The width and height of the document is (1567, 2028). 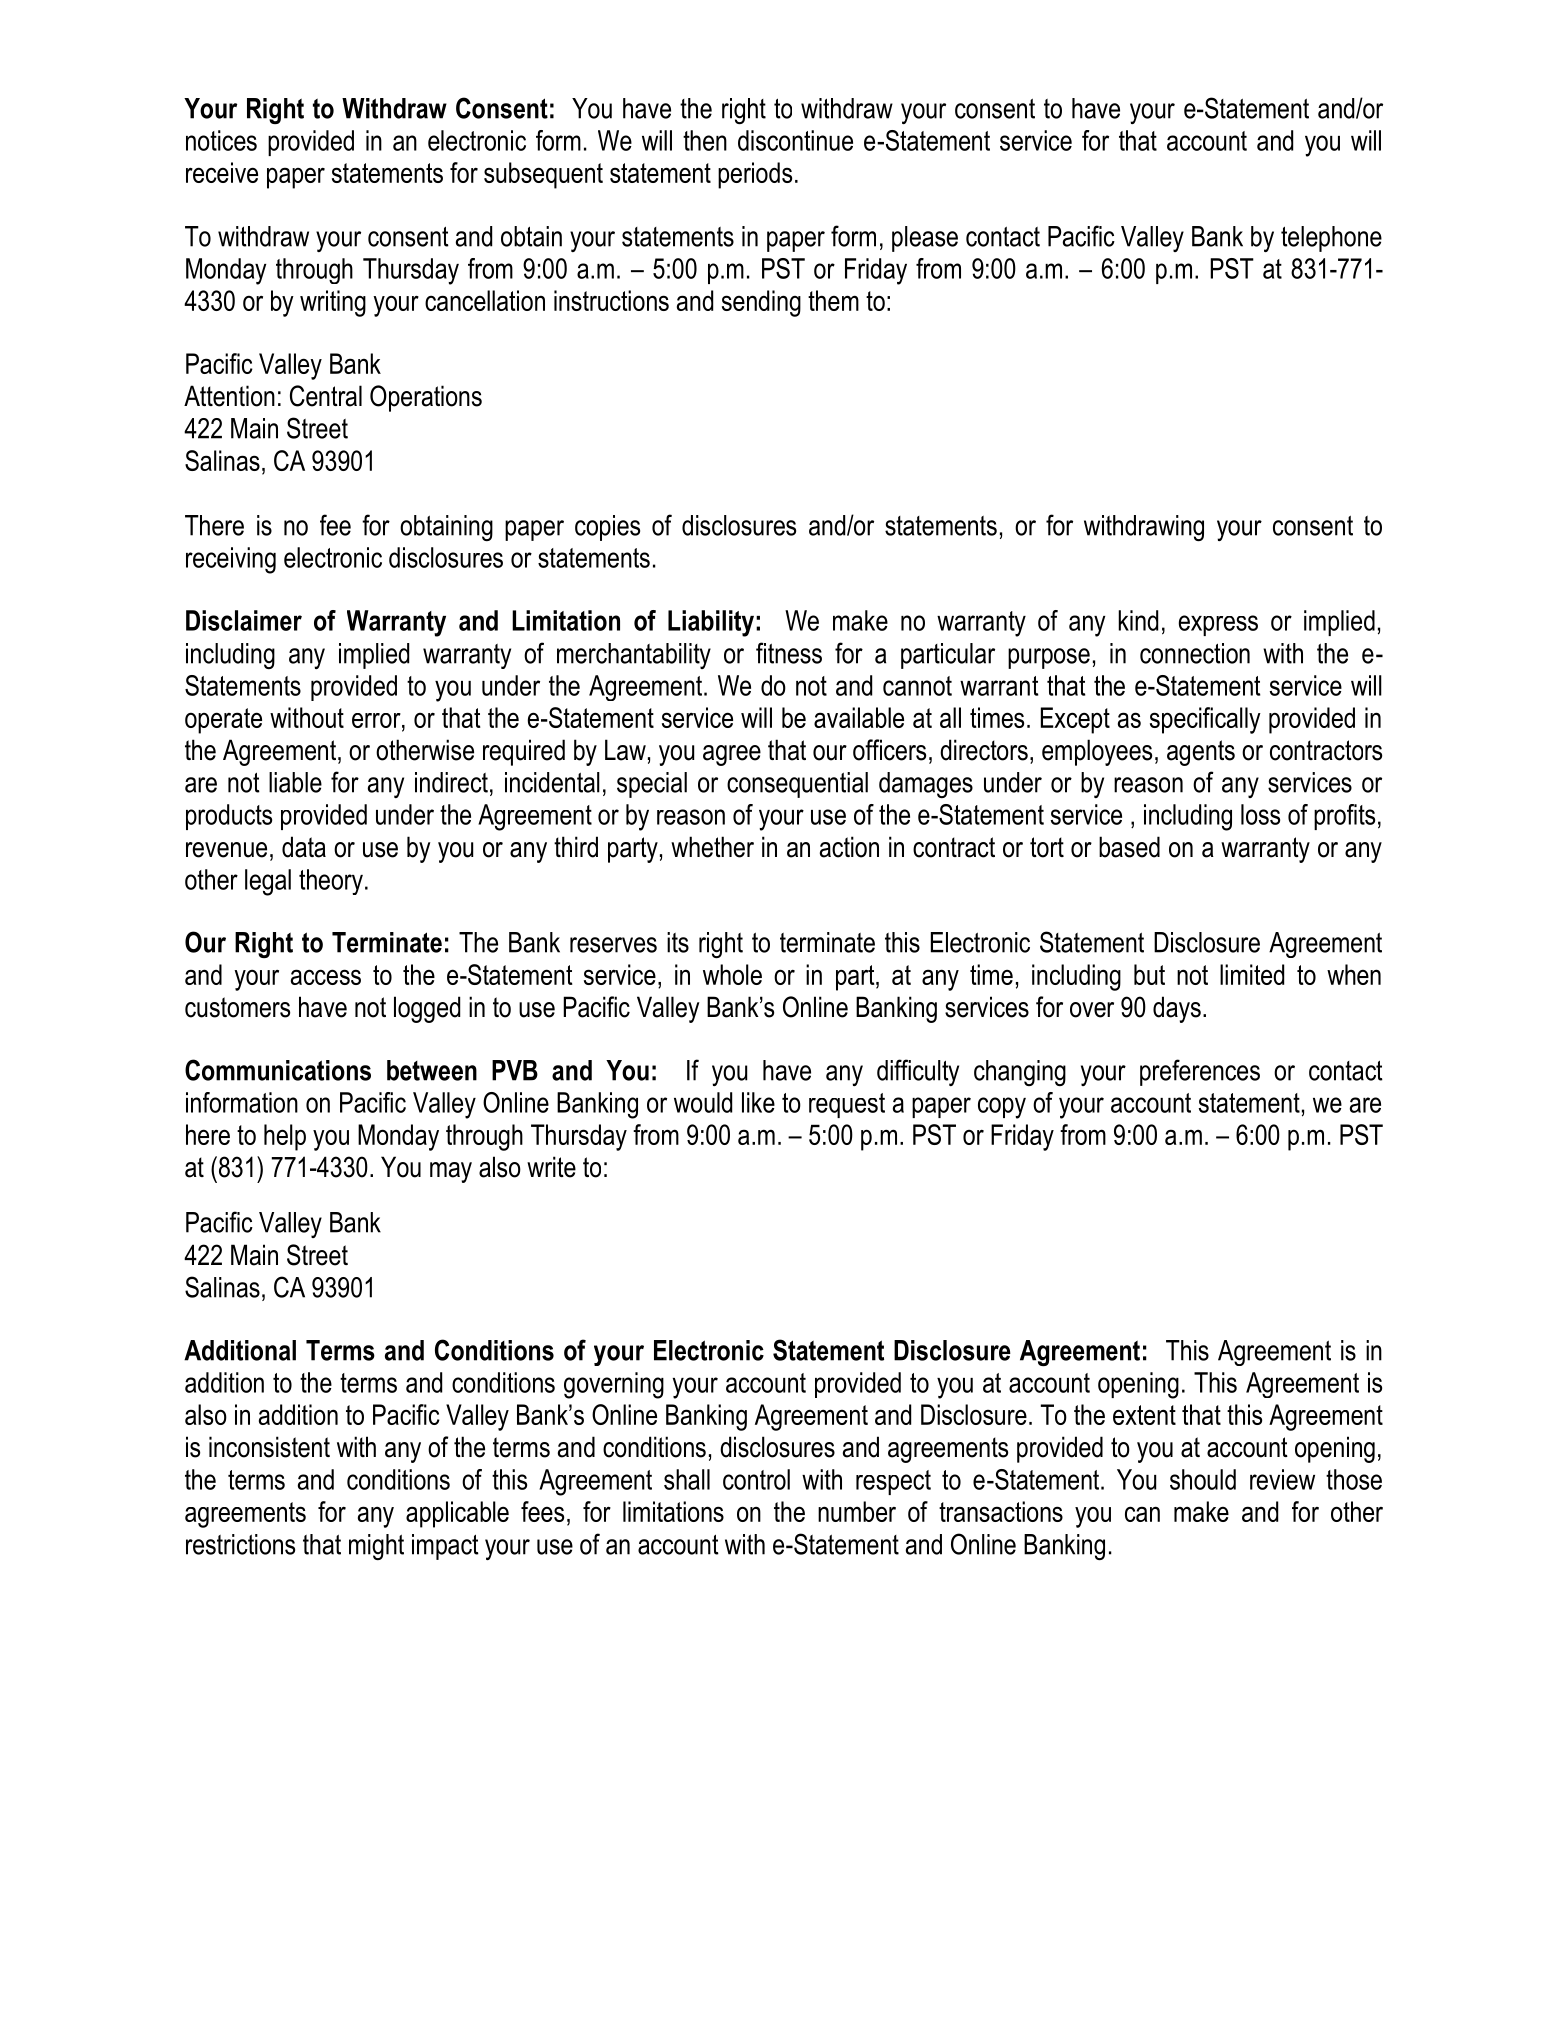 I want to click on might, so click(x=376, y=1547).
